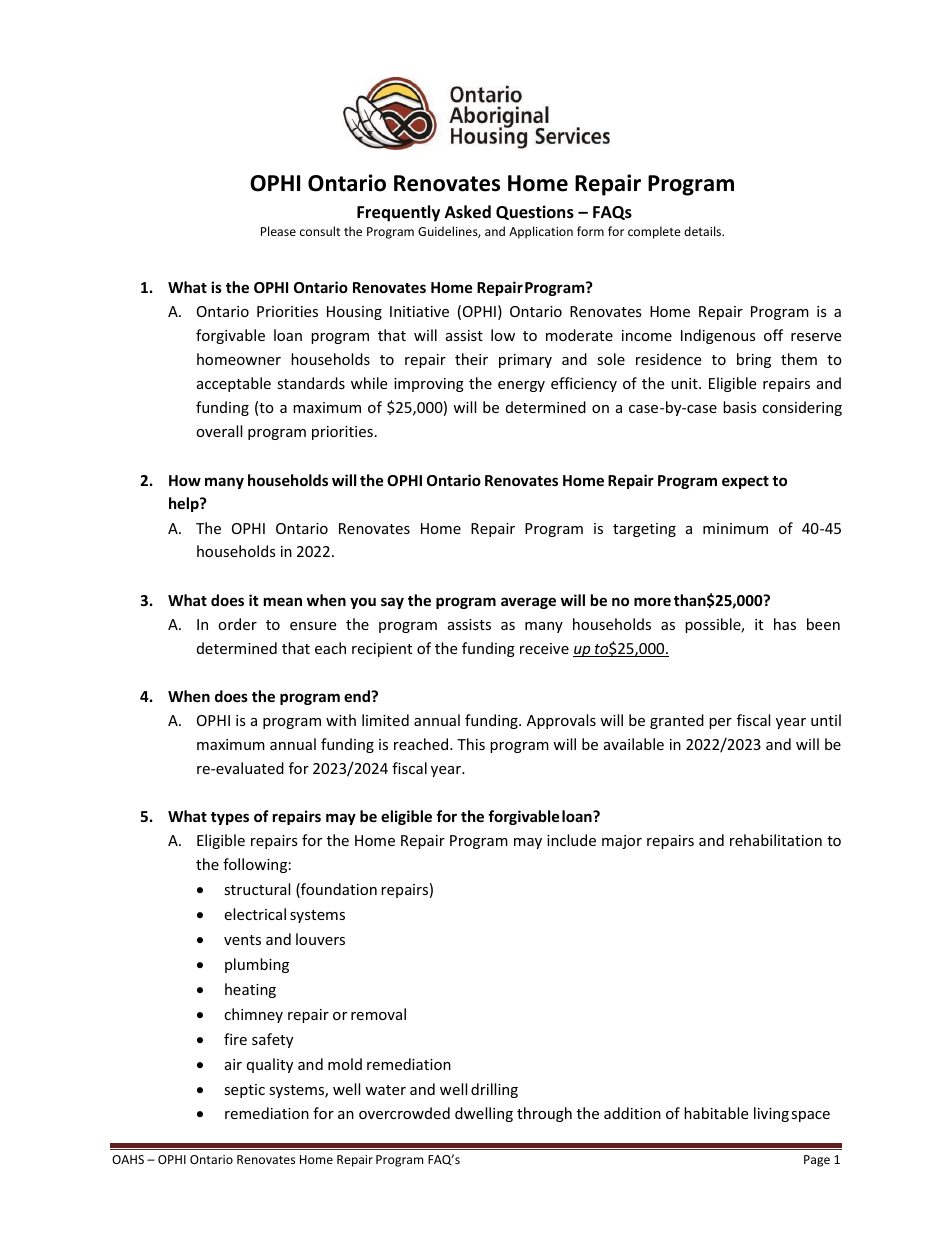 The width and height of the screenshot is (952, 1233). Describe the element at coordinates (771, 1114) in the screenshot. I see `living` at that location.
